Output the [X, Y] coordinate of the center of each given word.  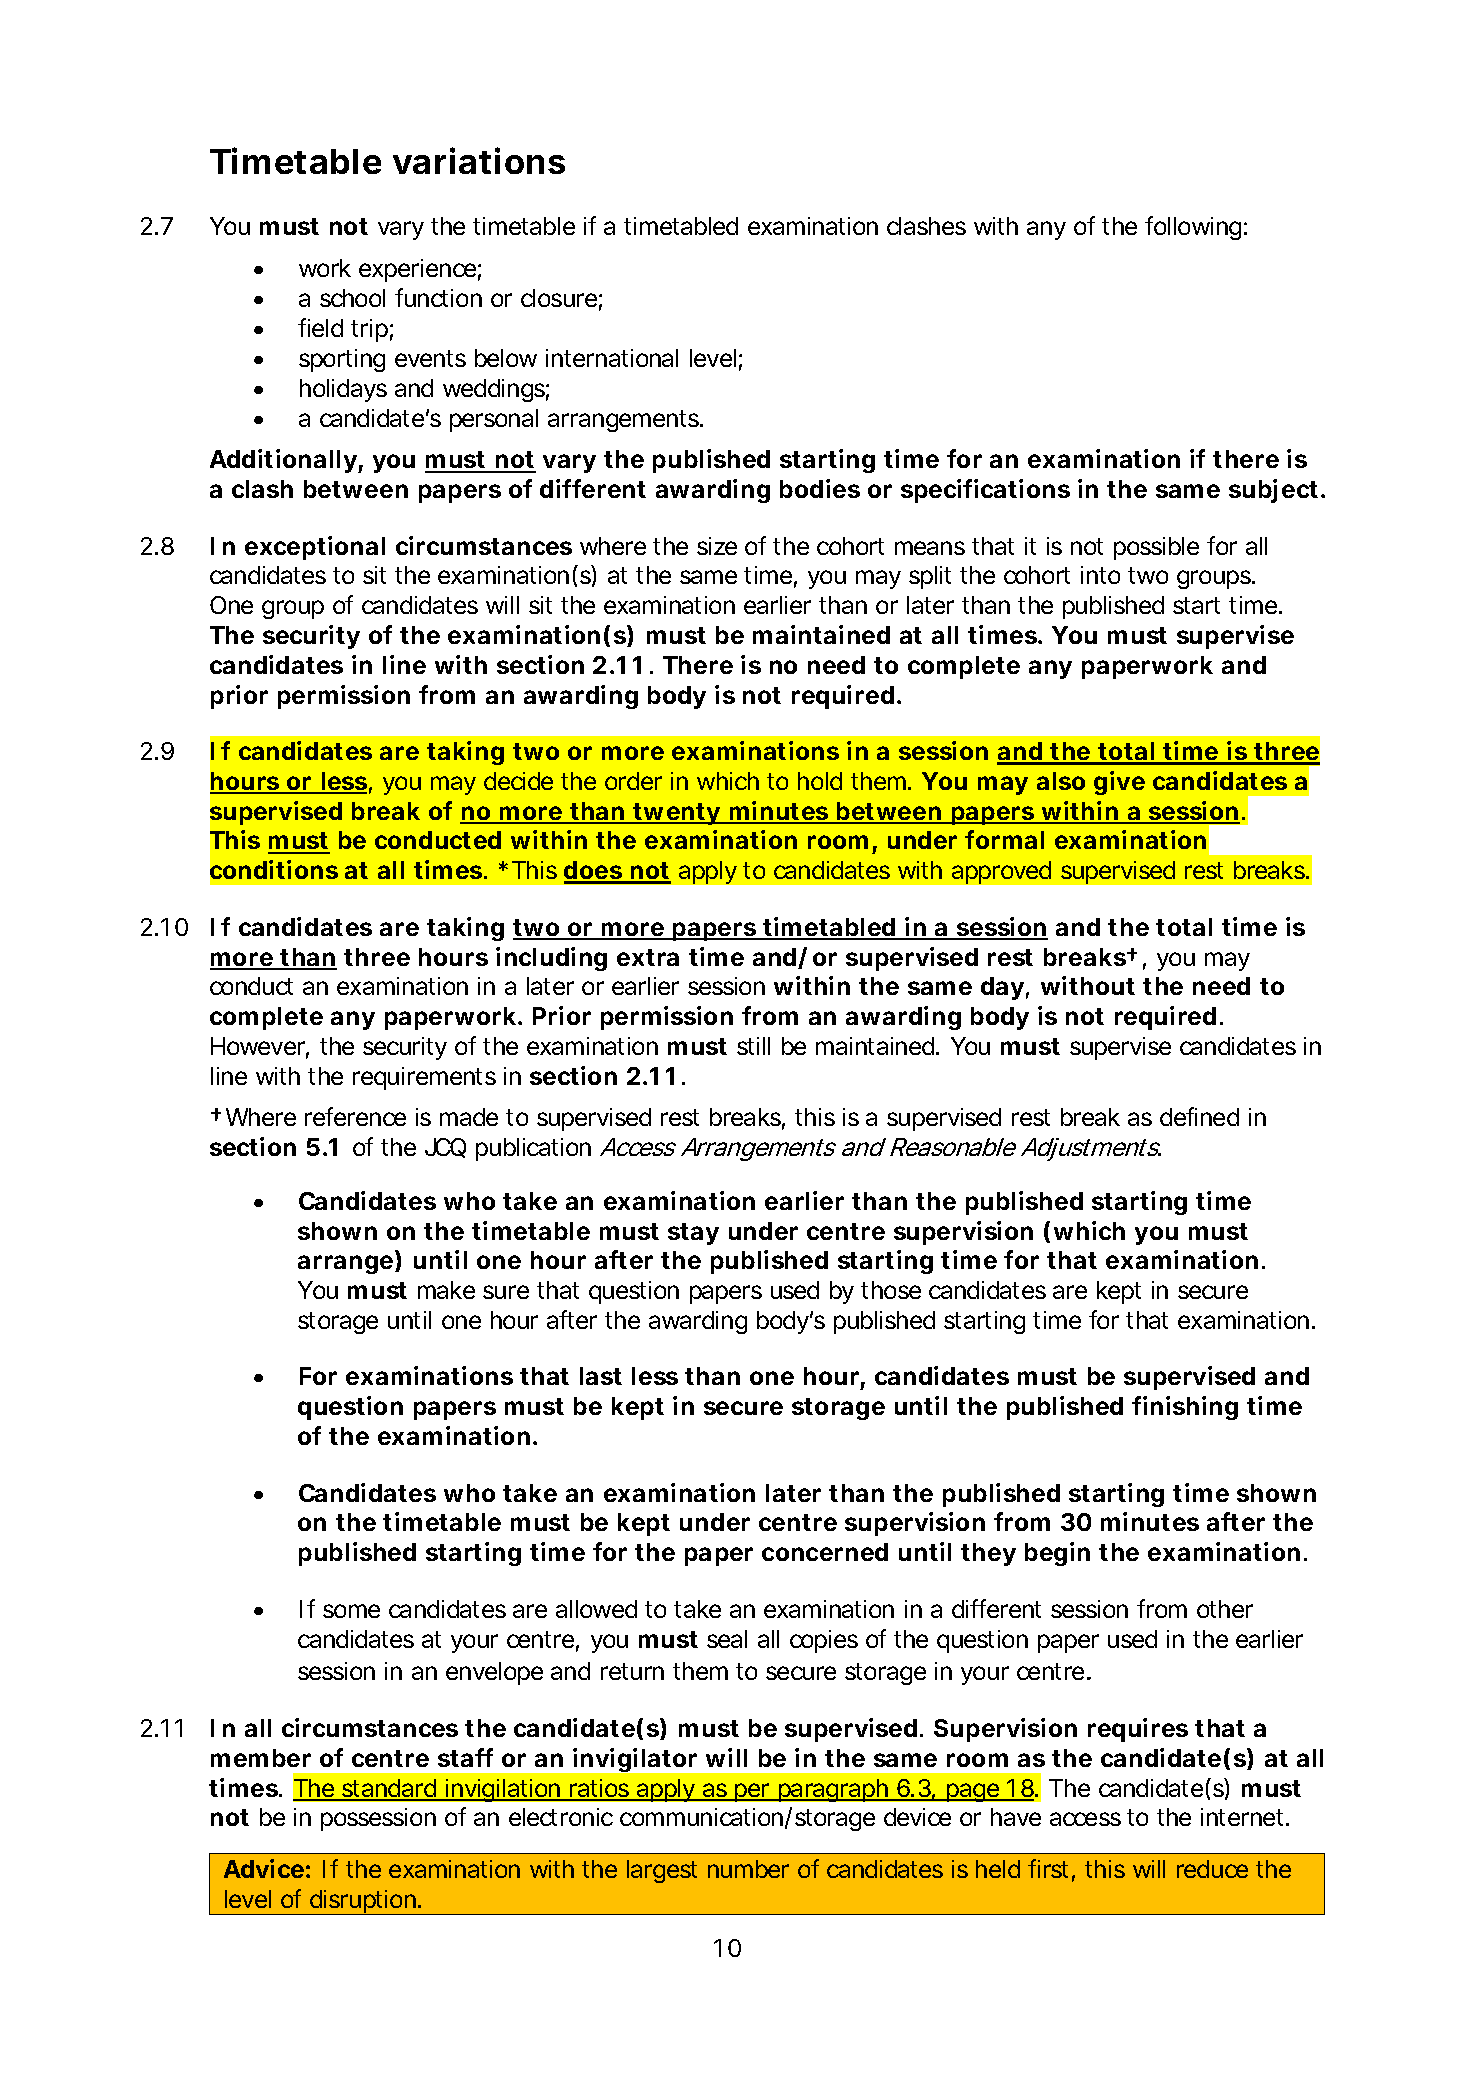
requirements [424, 1078]
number [748, 1869]
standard [389, 1789]
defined [1199, 1116]
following [1193, 228]
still [753, 1046]
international [612, 358]
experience [417, 270]
